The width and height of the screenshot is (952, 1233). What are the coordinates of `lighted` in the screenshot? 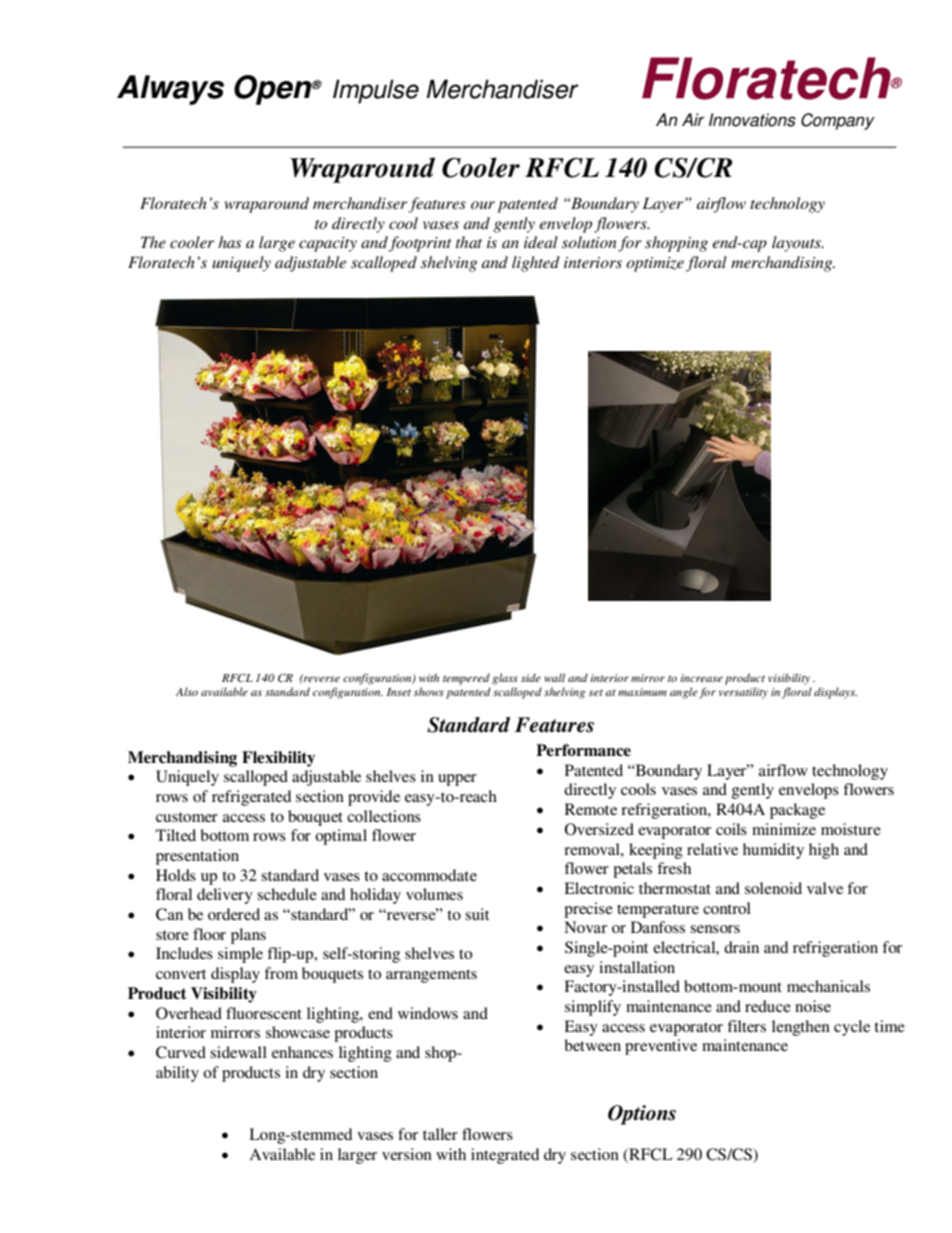 It's located at (536, 264).
